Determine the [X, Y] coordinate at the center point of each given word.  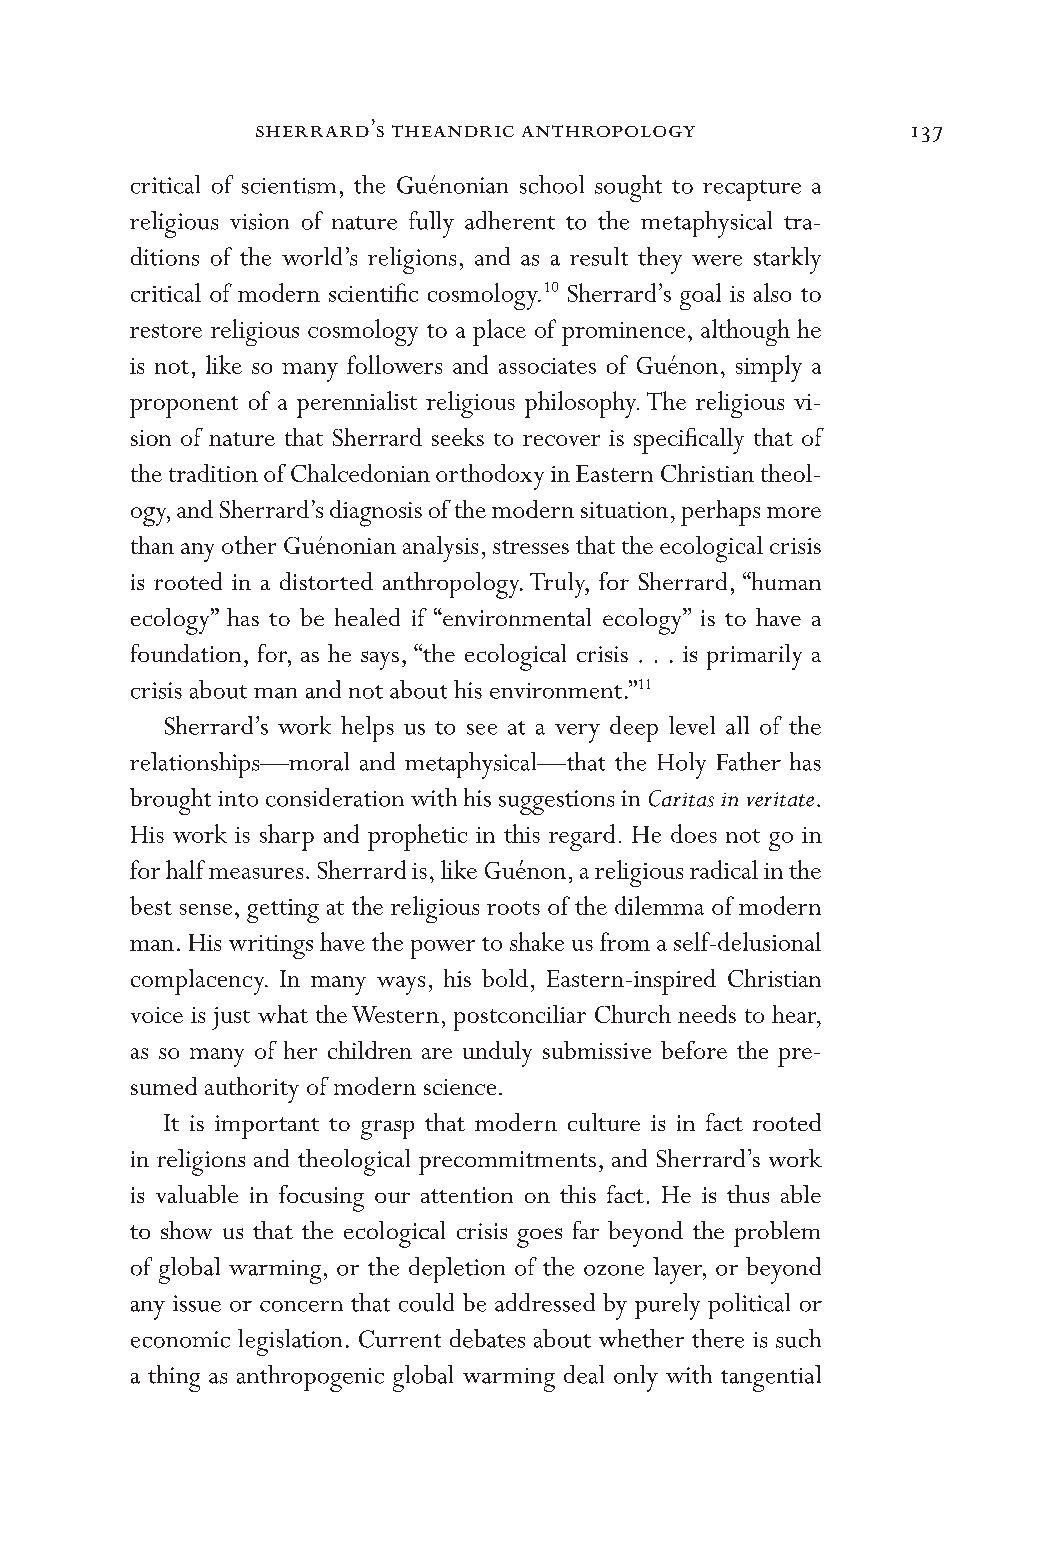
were [717, 260]
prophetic [417, 837]
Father [749, 761]
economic [180, 1339]
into [238, 799]
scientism [289, 186]
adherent [510, 220]
